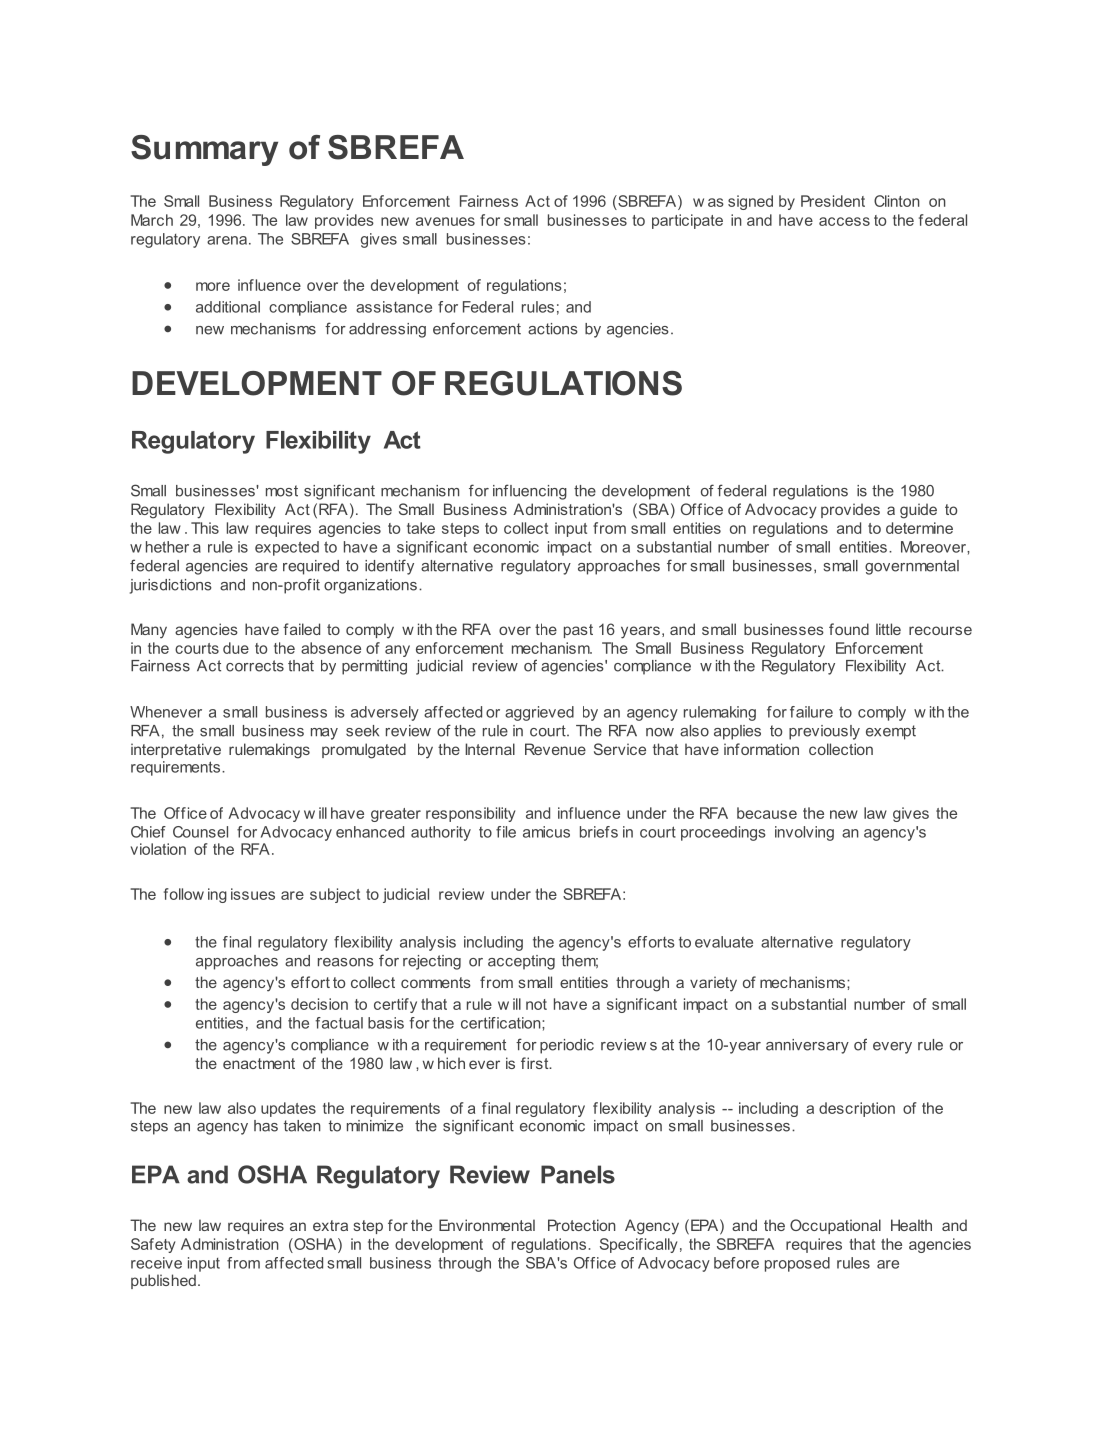  I want to click on Summary, so click(204, 150).
